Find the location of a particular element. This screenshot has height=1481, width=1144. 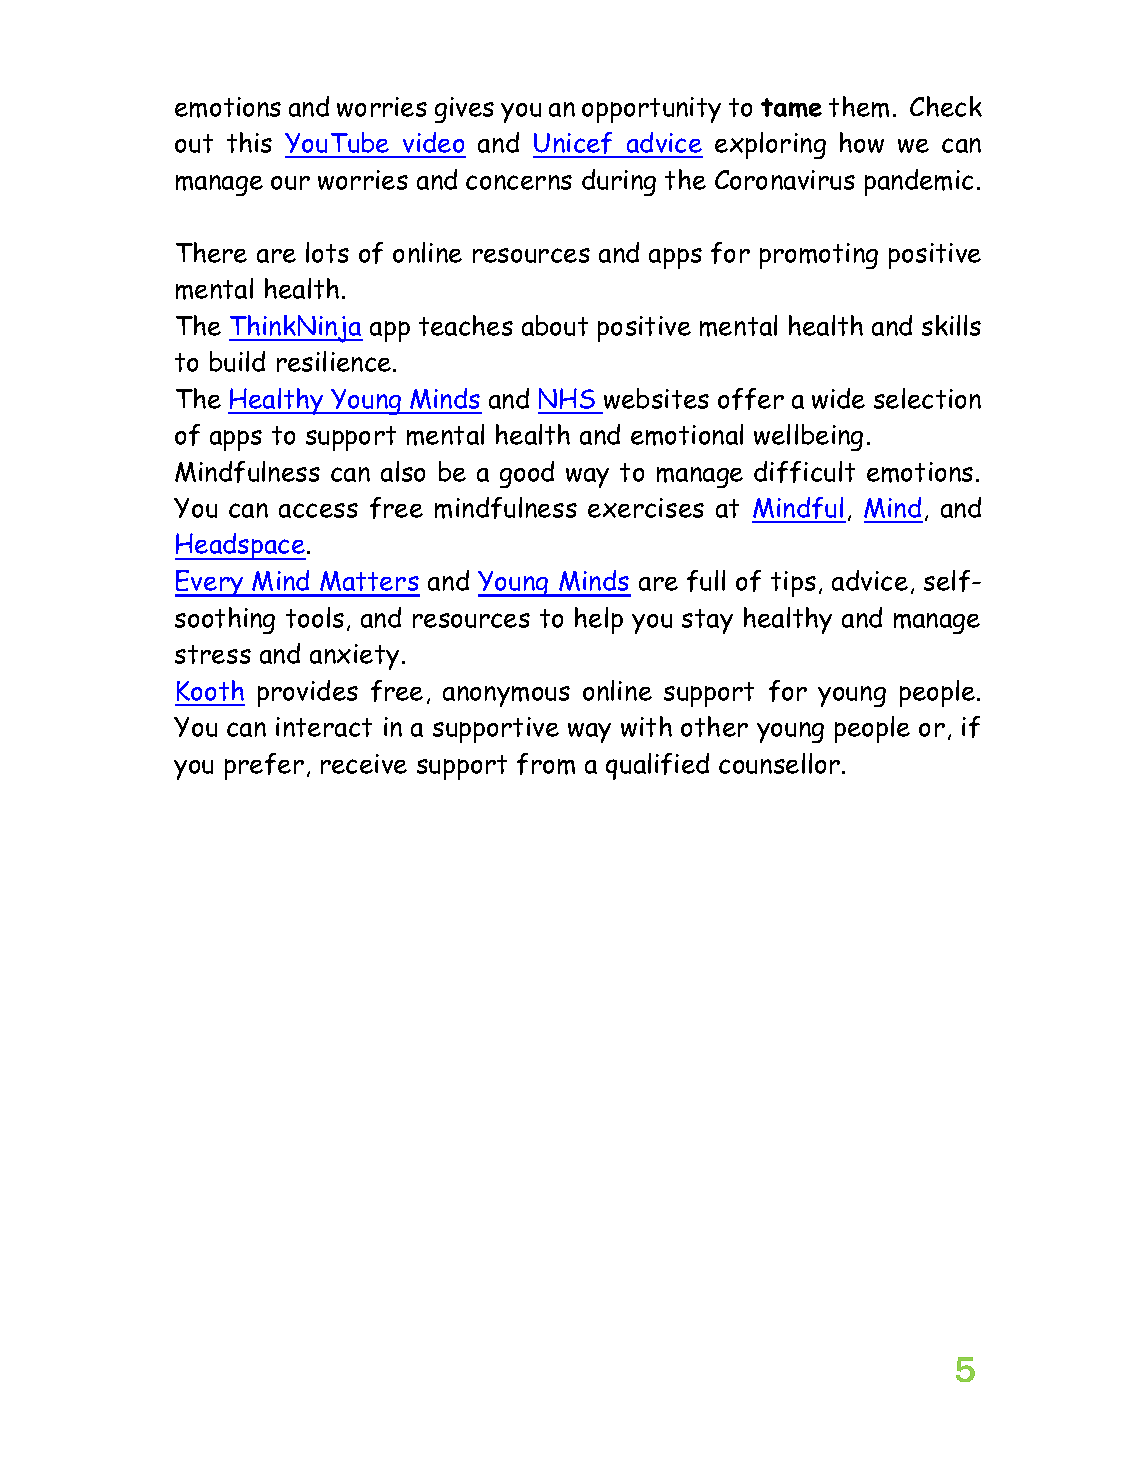

tips is located at coordinates (793, 584).
